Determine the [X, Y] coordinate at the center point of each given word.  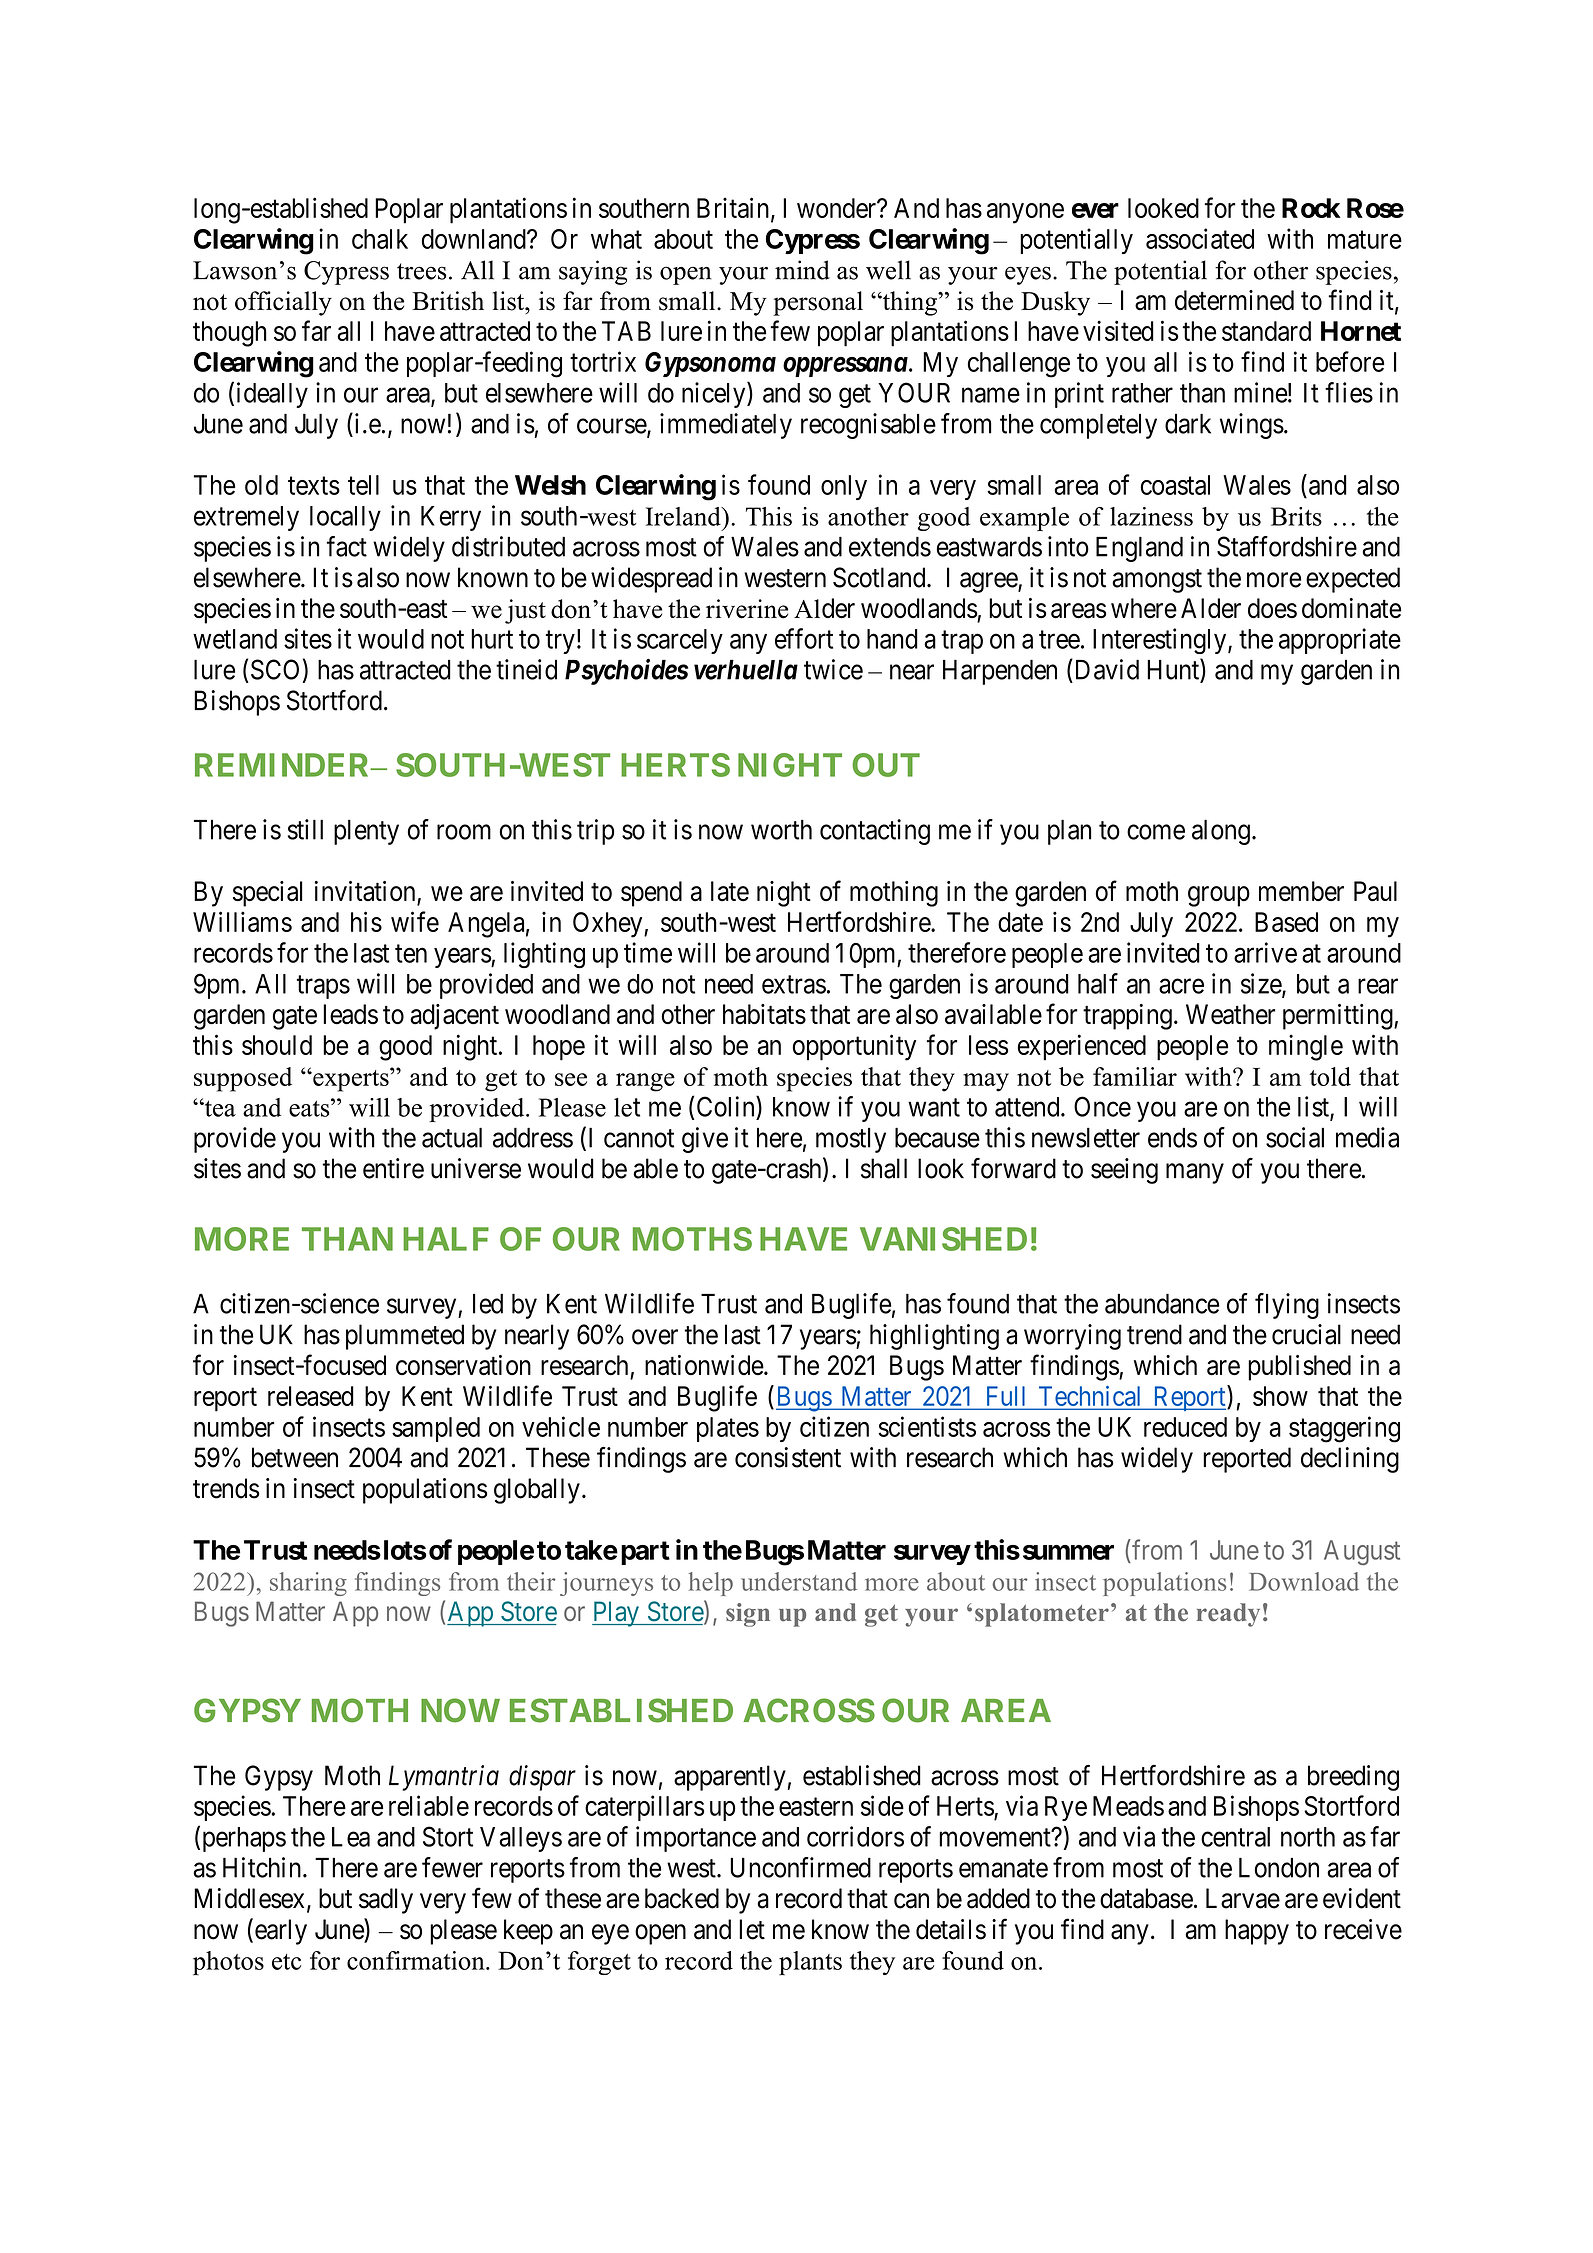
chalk [380, 239]
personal [818, 303]
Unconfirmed [800, 1867]
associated [1200, 238]
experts [351, 1080]
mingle [1306, 1047]
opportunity [854, 1047]
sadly [386, 1901]
